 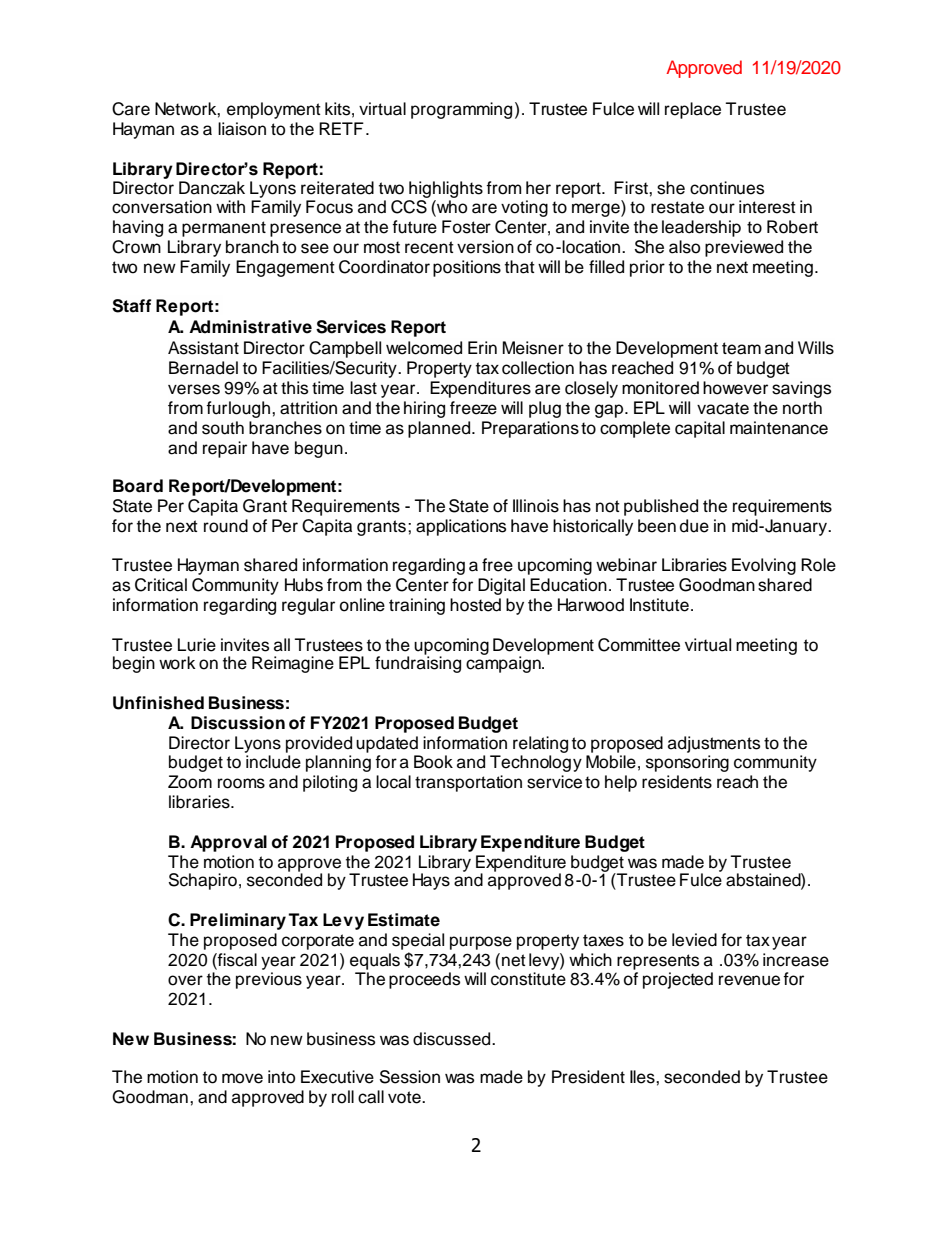 What do you see at coordinates (440, 429) in the document?
I see `planned` at bounding box center [440, 429].
